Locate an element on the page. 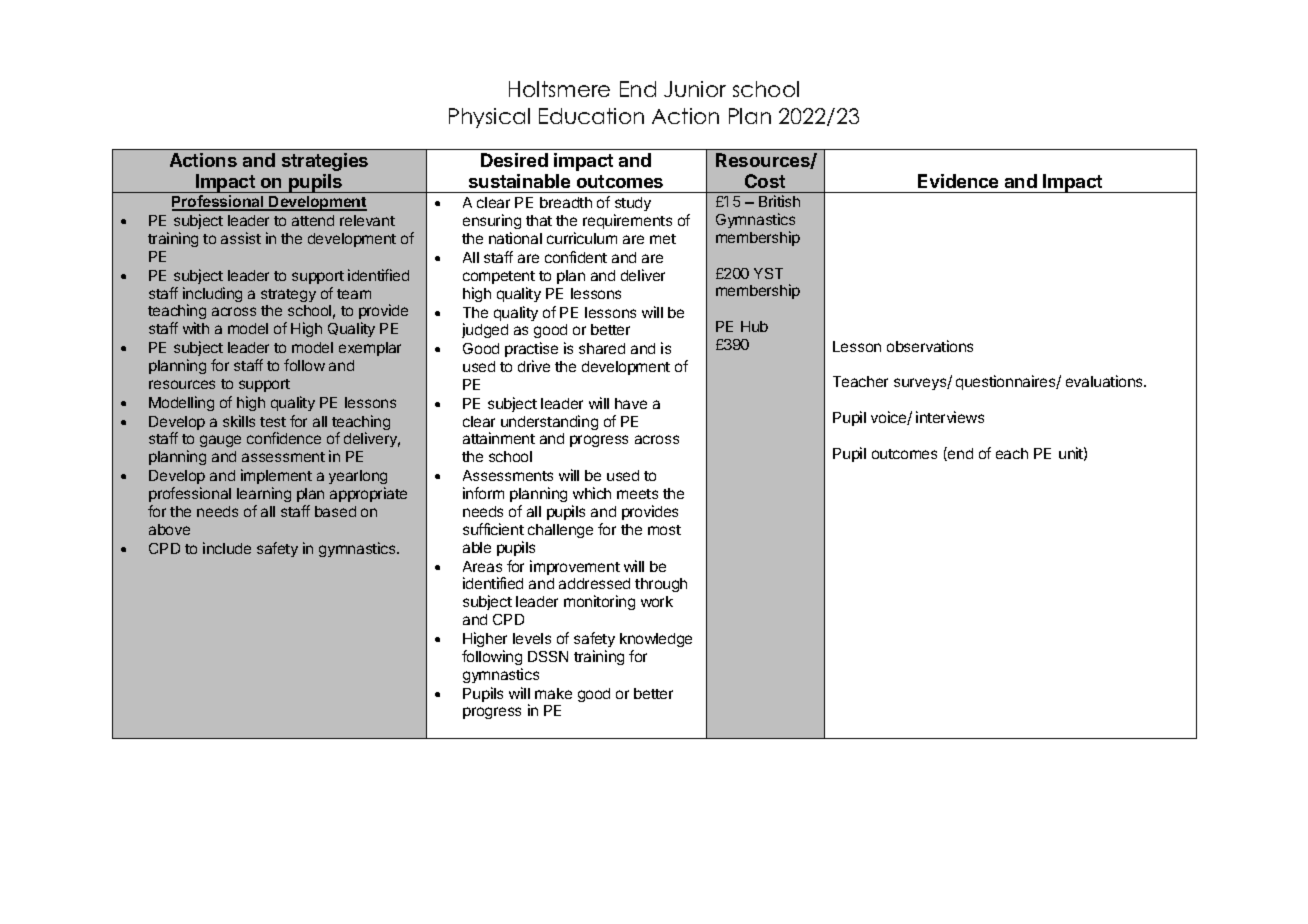  make is located at coordinates (553, 693).
